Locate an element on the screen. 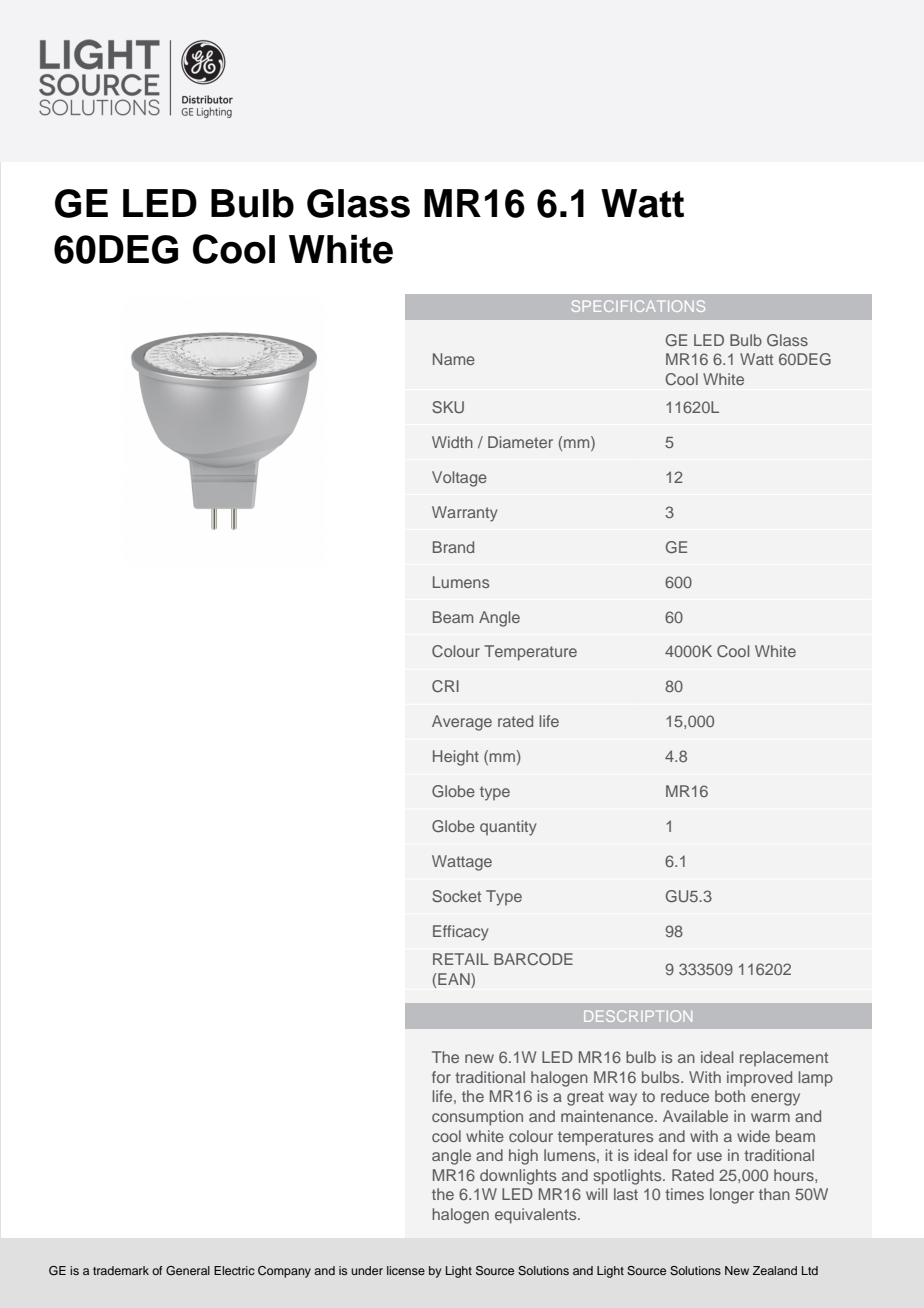 This screenshot has height=1308, width=924. Warranty is located at coordinates (465, 514).
